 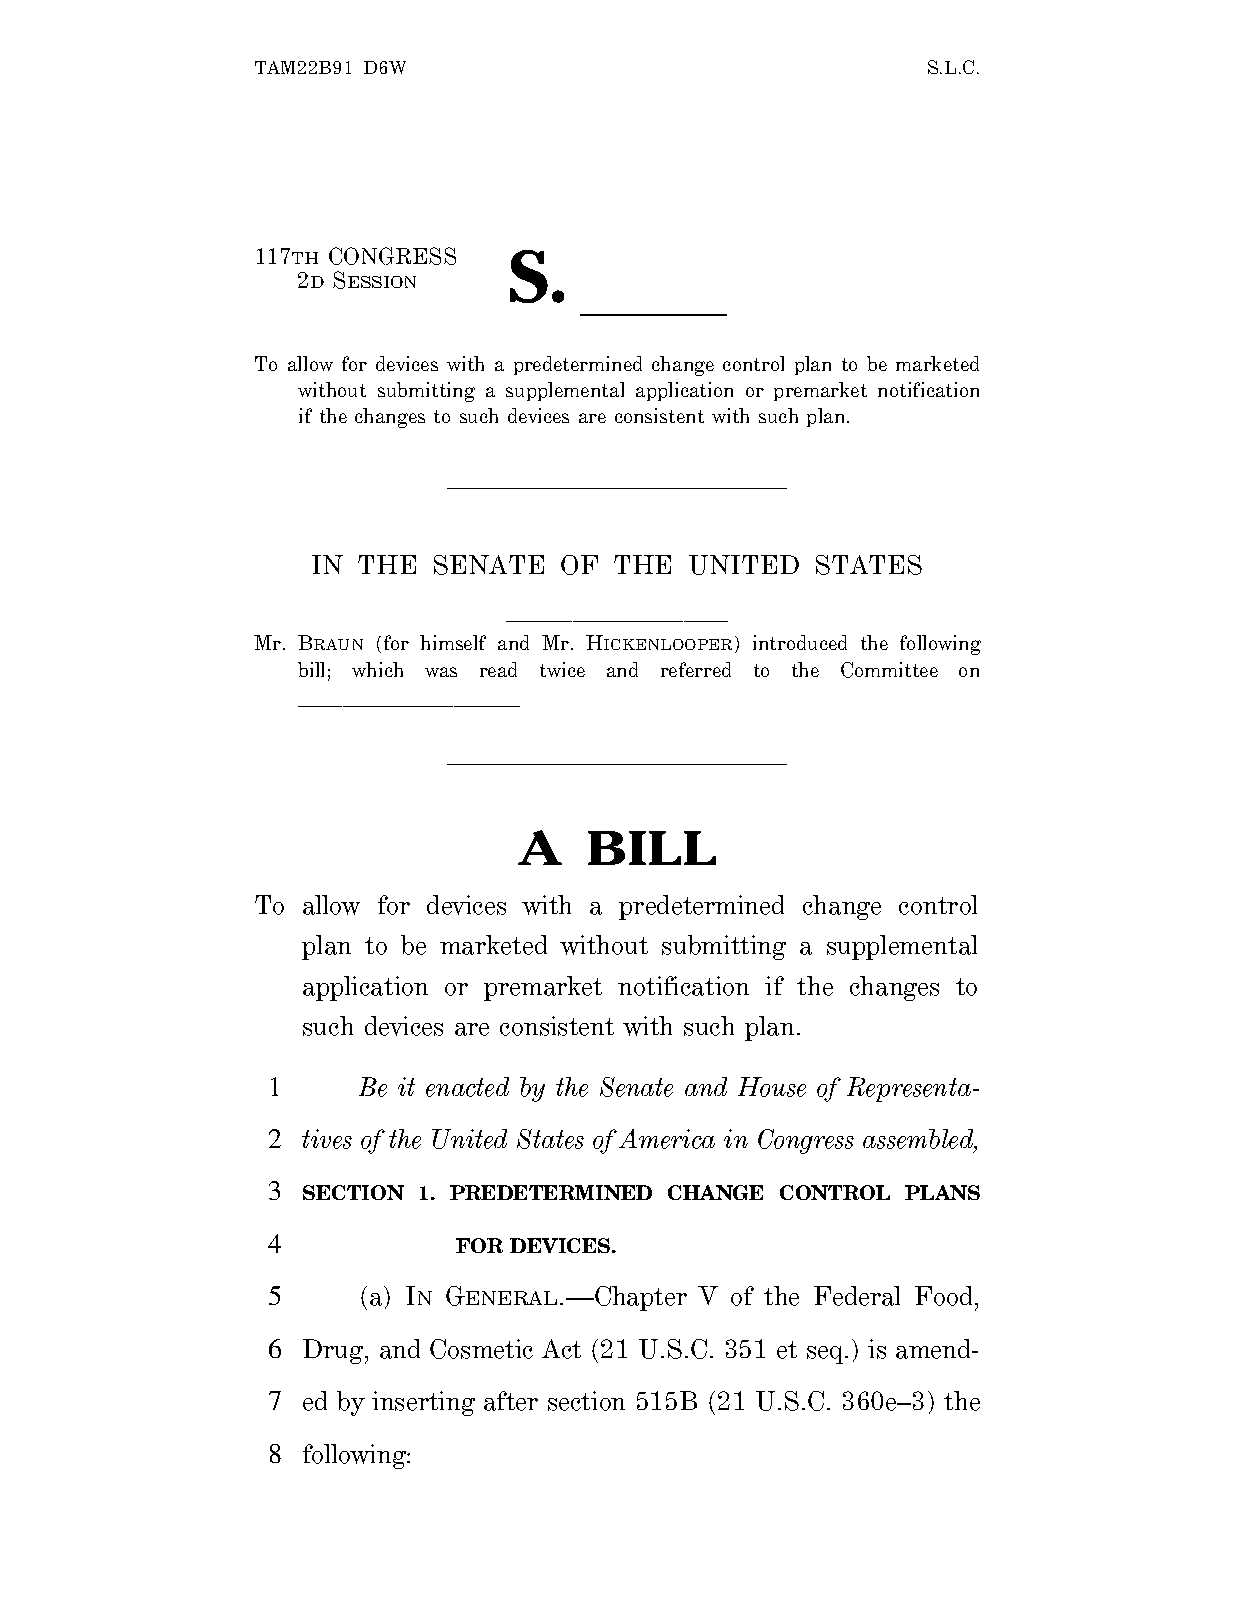 What do you see at coordinates (696, 669) in the screenshot?
I see `referred` at bounding box center [696, 669].
